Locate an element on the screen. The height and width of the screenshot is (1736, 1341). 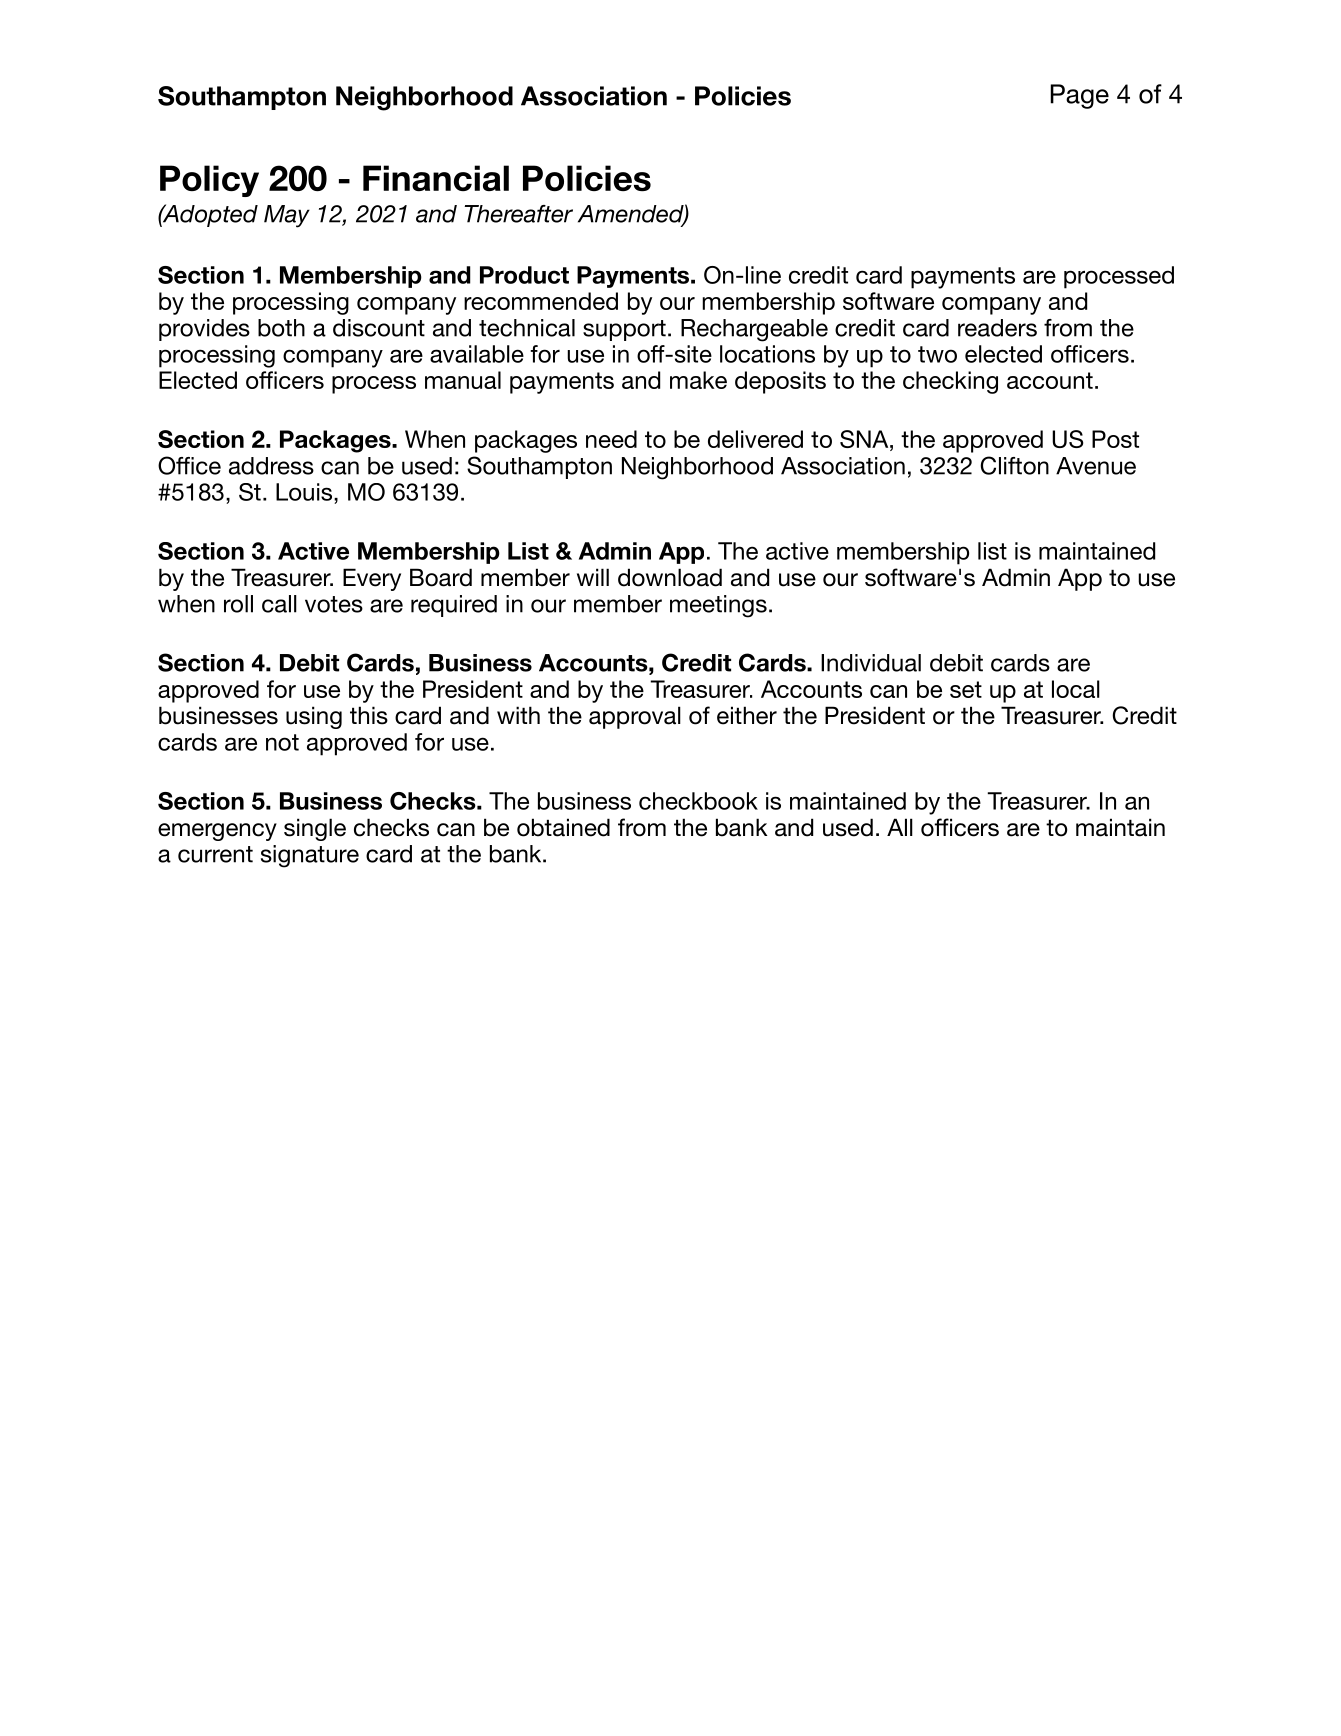
Financial is located at coordinates (436, 178).
